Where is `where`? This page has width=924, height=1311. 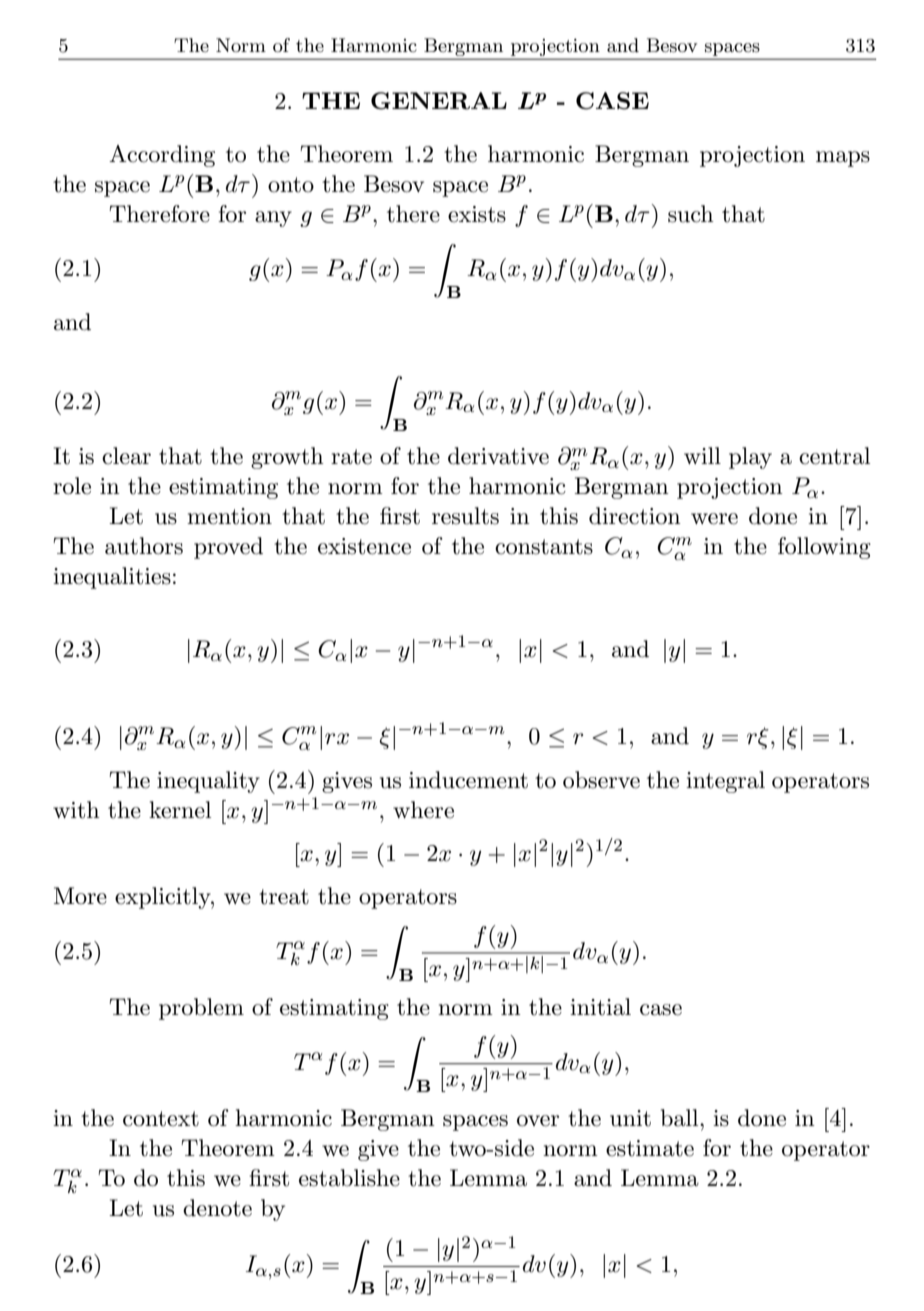
where is located at coordinates (423, 810).
